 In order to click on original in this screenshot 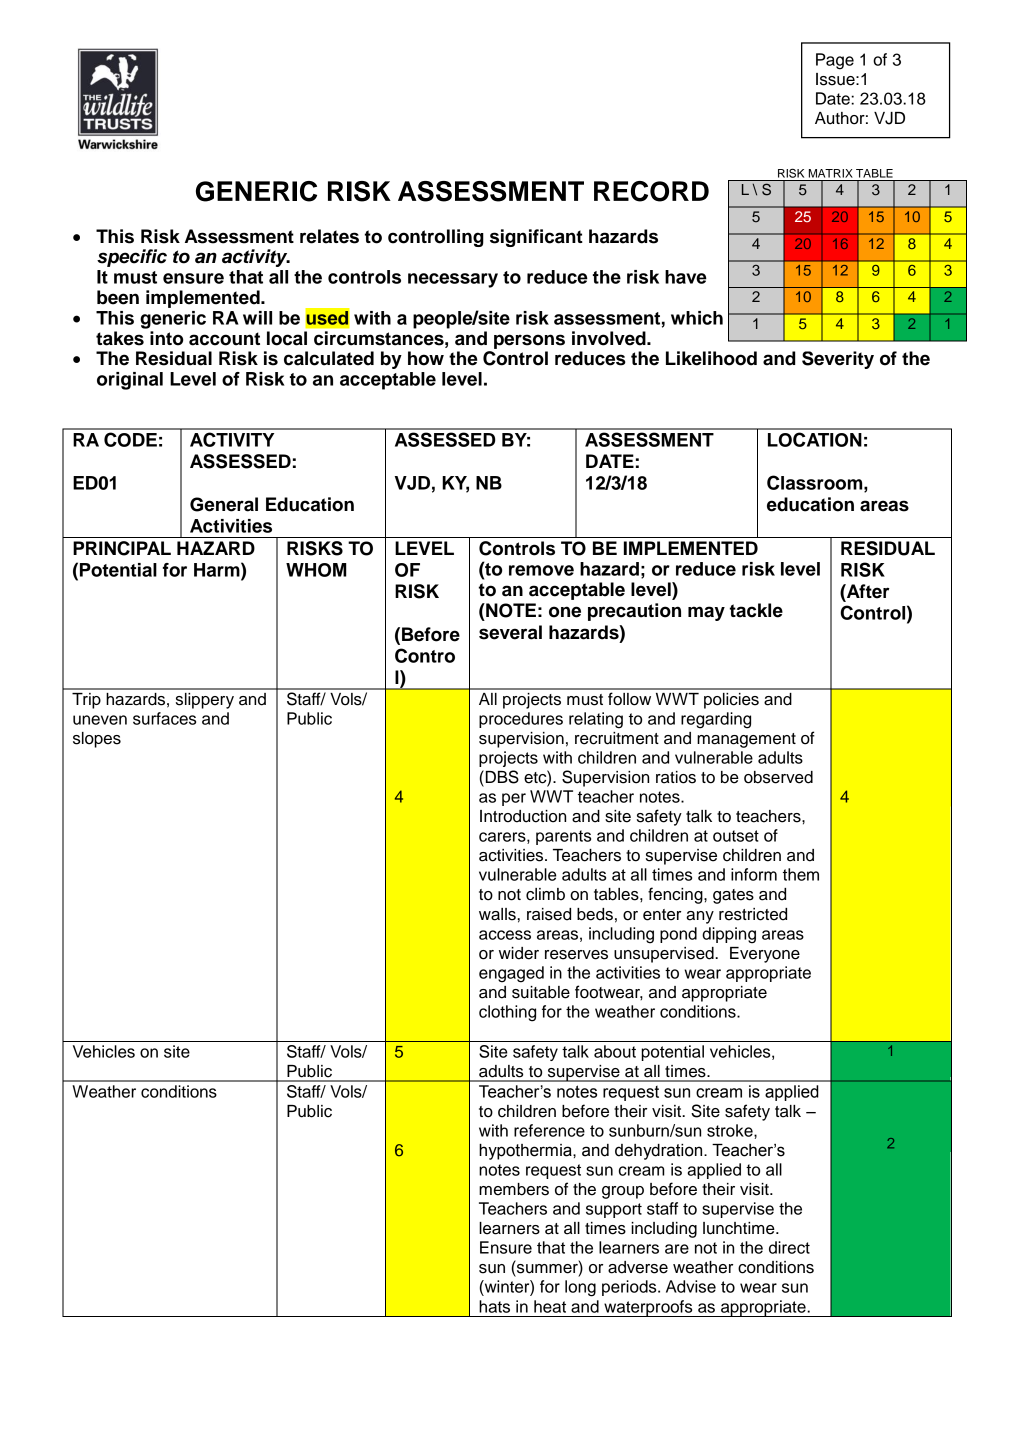, I will do `click(130, 381)`.
